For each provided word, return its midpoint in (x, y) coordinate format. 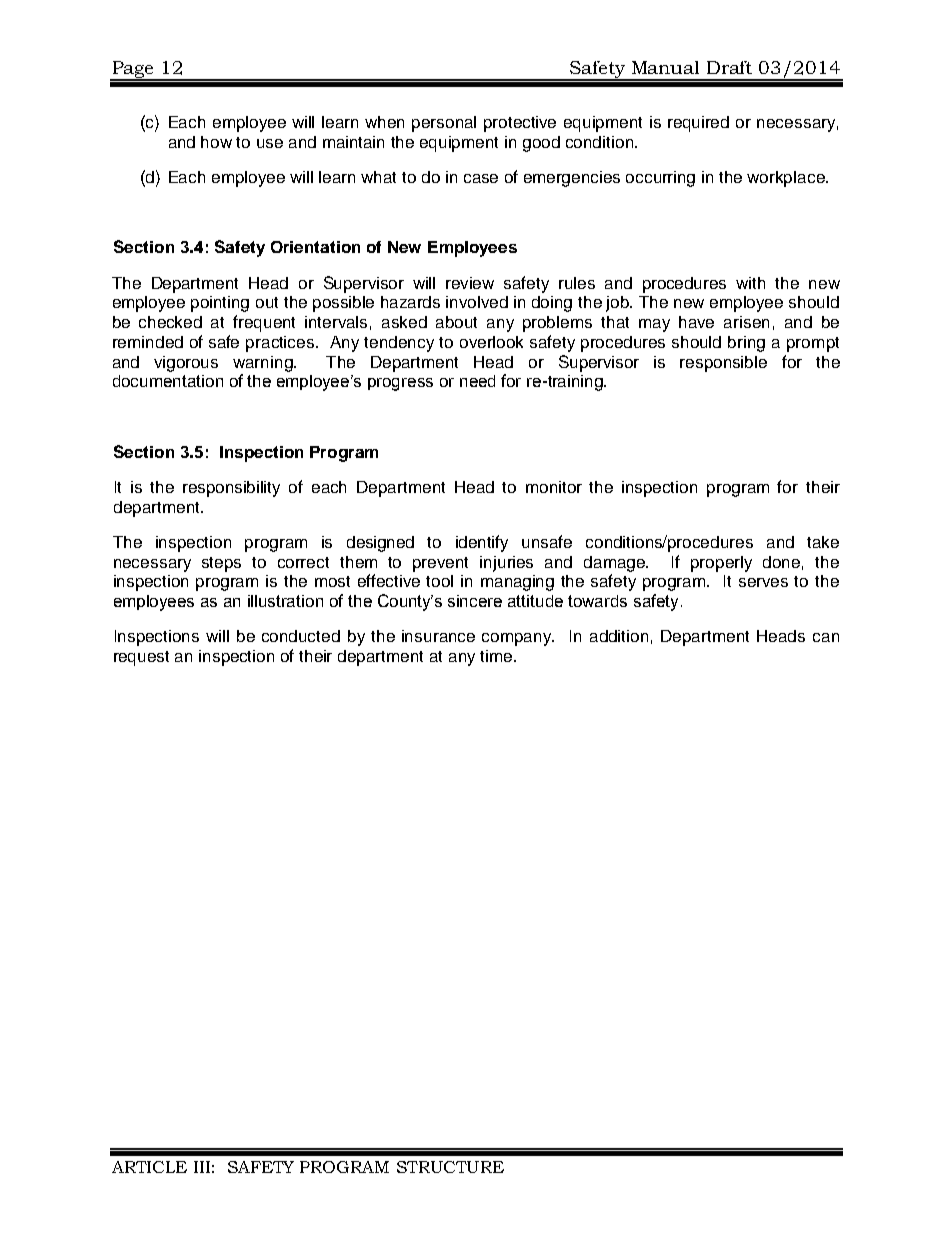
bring (746, 344)
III (202, 1167)
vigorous (186, 364)
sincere (475, 601)
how (216, 142)
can (826, 637)
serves (763, 582)
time (497, 656)
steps (221, 564)
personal (444, 124)
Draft (729, 67)
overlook (491, 342)
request (141, 658)
